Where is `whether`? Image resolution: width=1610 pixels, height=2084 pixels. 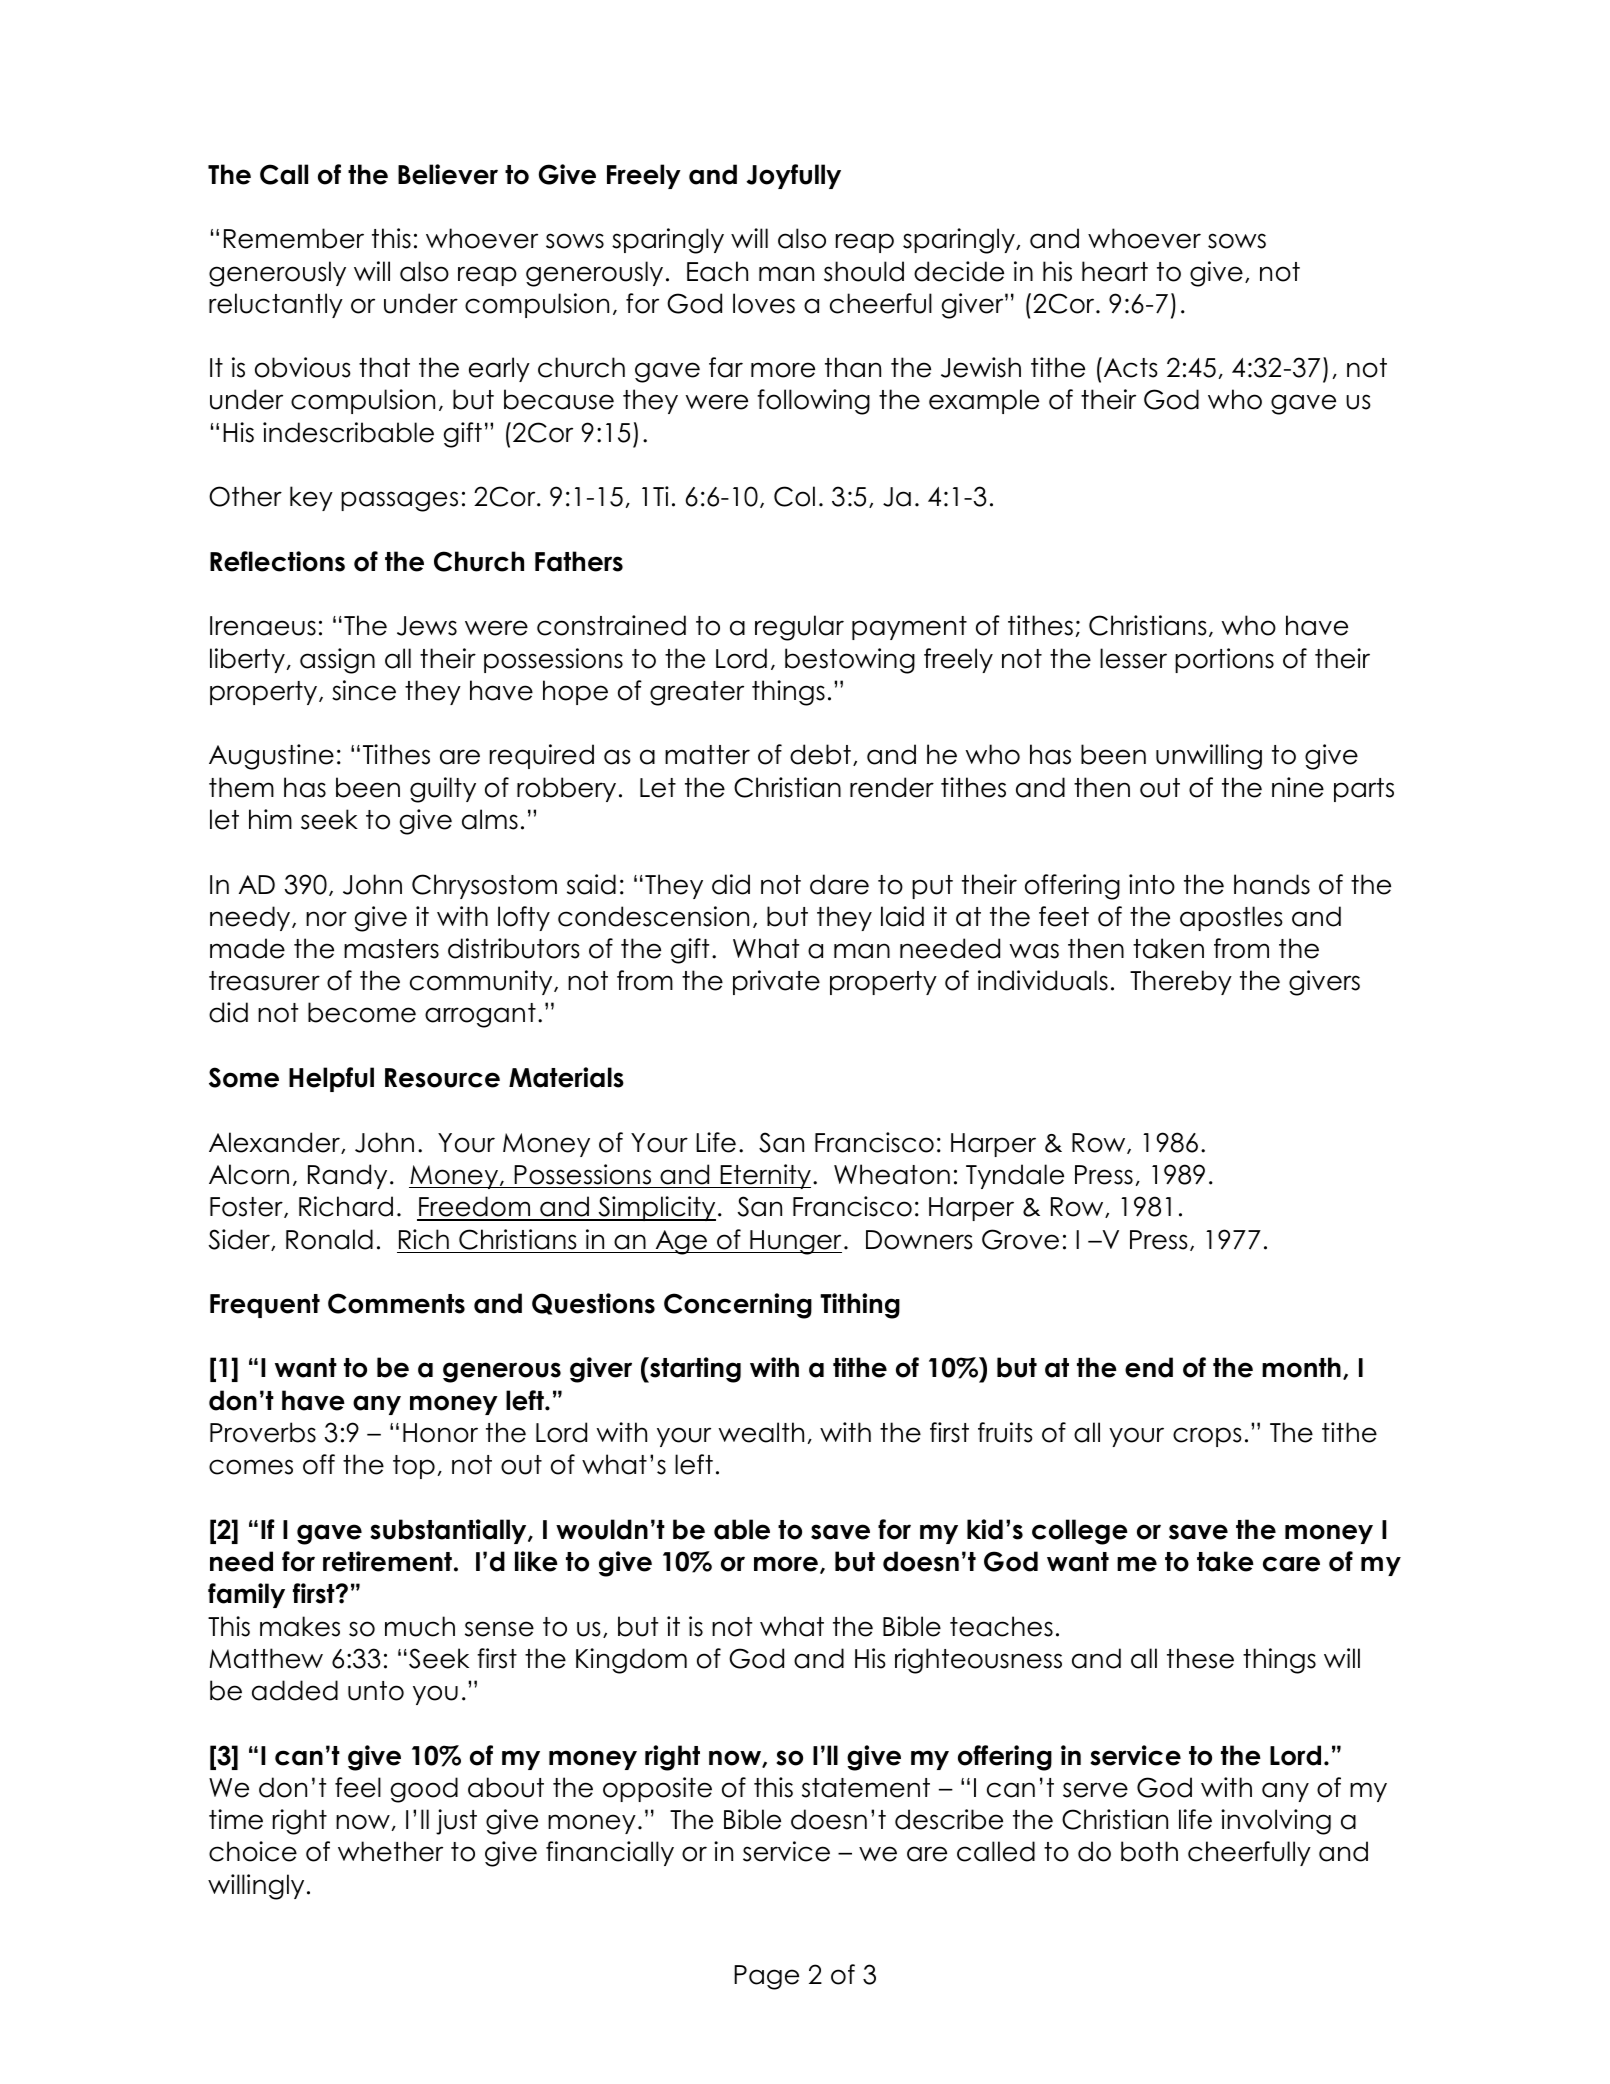 whether is located at coordinates (390, 1851).
